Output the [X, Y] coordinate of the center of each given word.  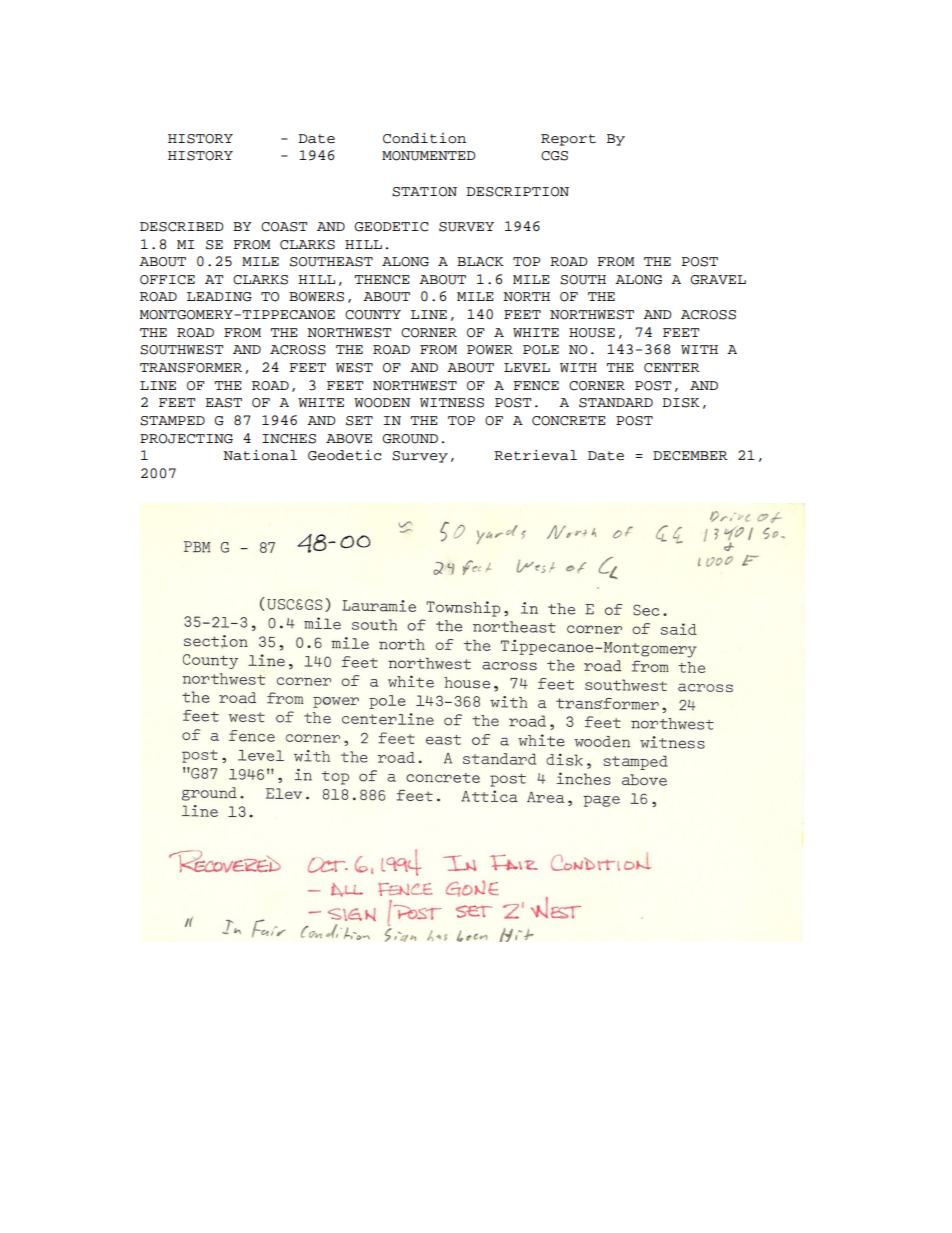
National [260, 455]
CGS [554, 156]
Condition [424, 138]
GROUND [410, 439]
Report [568, 140]
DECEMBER [690, 456]
